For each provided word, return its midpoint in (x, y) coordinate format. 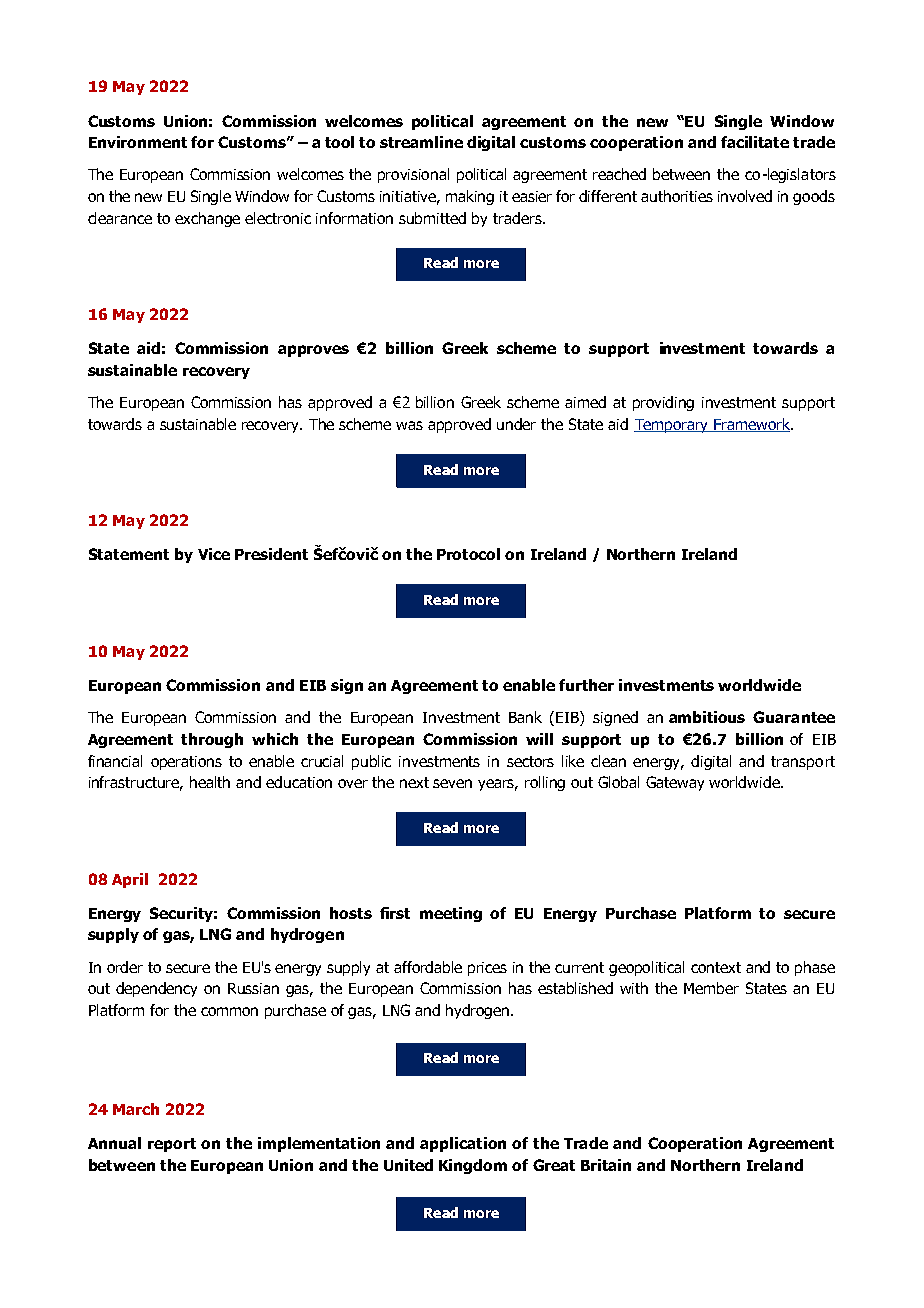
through (212, 740)
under (516, 424)
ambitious (707, 717)
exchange (207, 219)
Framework (752, 425)
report (172, 1145)
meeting (451, 914)
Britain (606, 1165)
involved (745, 196)
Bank (525, 717)
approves (313, 351)
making (470, 197)
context (716, 967)
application (463, 1144)
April (130, 880)
